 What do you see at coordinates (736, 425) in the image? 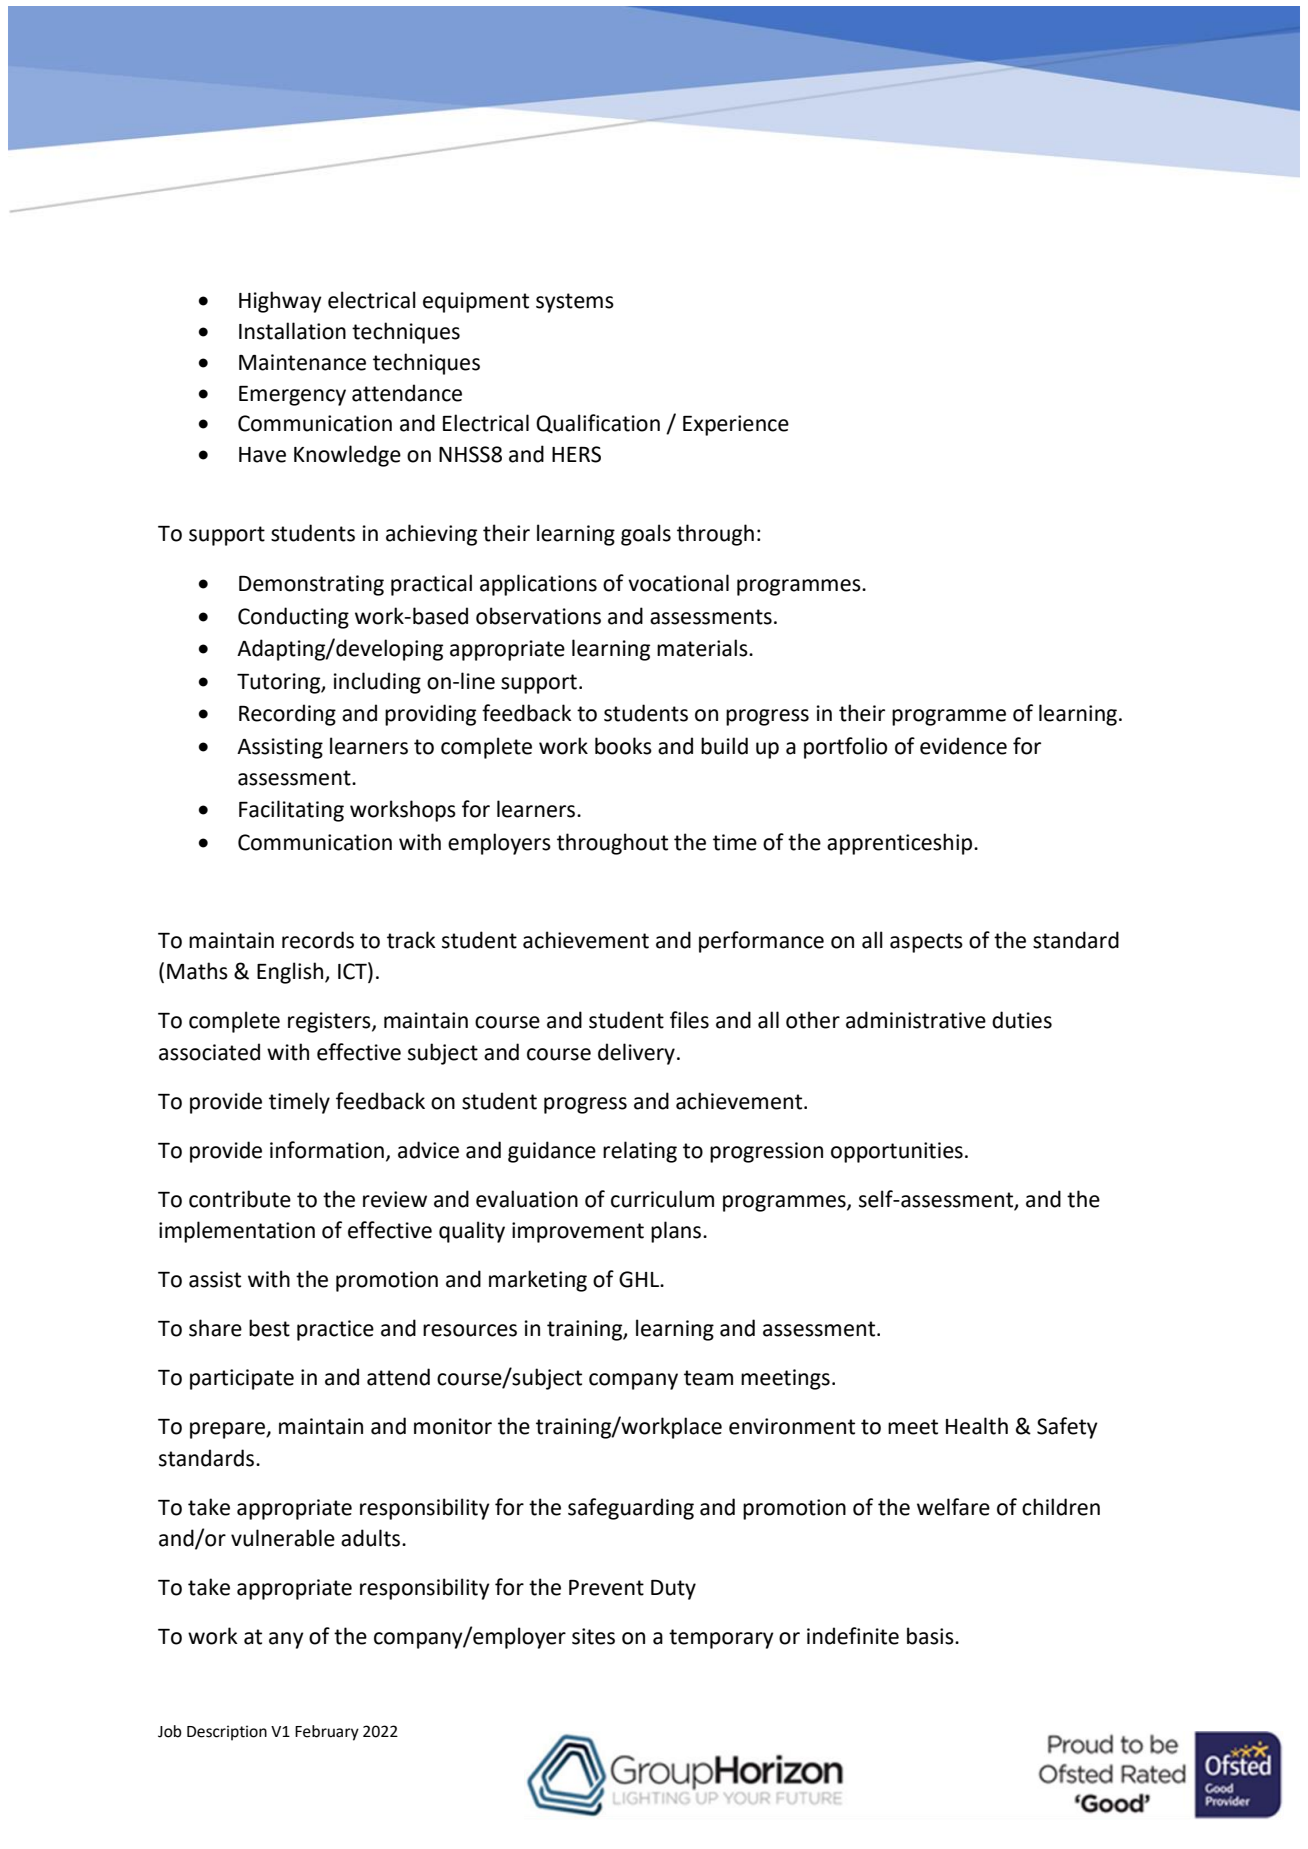
I see `Experience` at bounding box center [736, 425].
